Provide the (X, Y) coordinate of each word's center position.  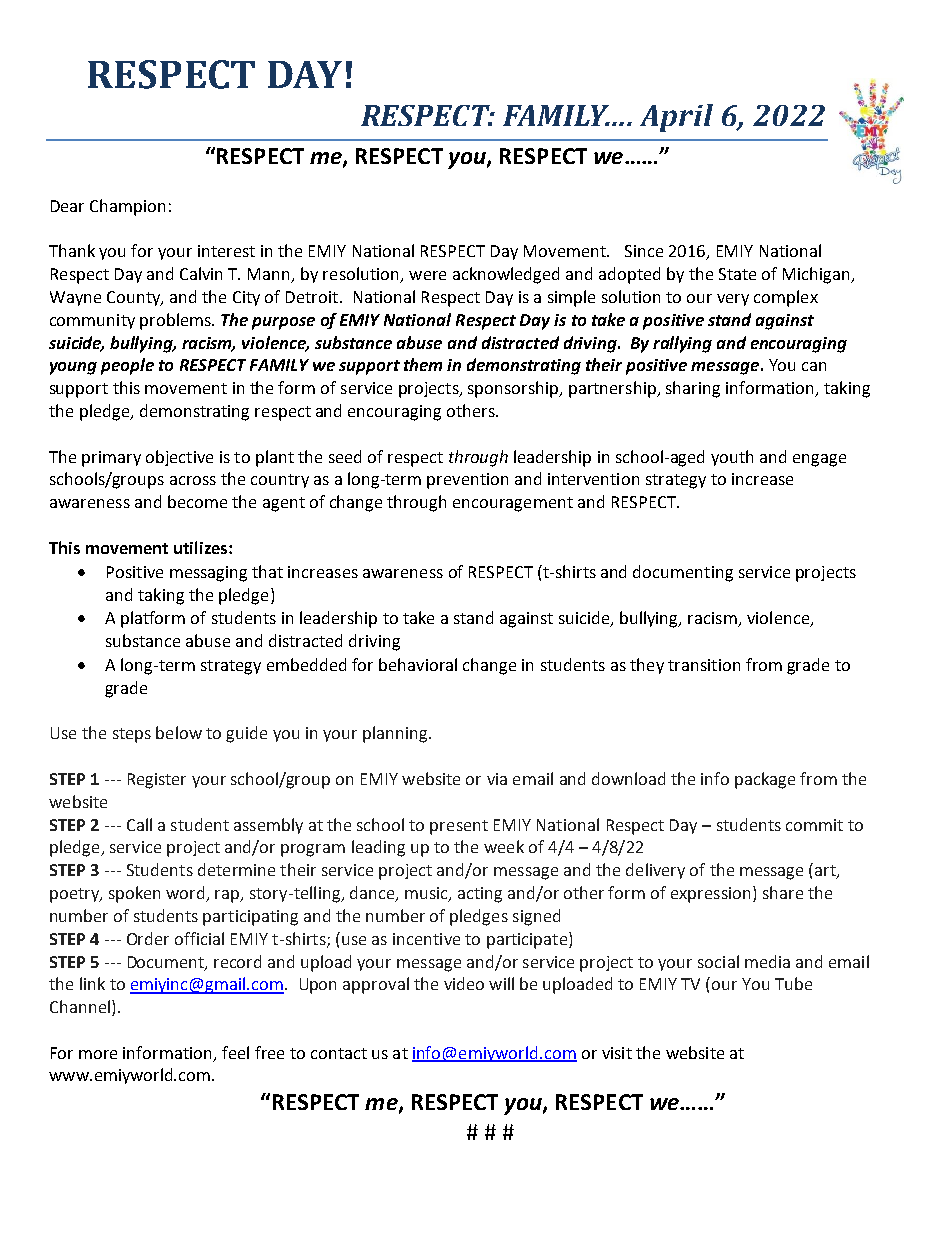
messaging (208, 574)
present (459, 827)
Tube (793, 983)
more (98, 1054)
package (765, 780)
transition (704, 665)
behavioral (418, 664)
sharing (693, 389)
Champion (127, 207)
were (427, 275)
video (464, 983)
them (423, 364)
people (127, 366)
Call (139, 824)
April (676, 118)
